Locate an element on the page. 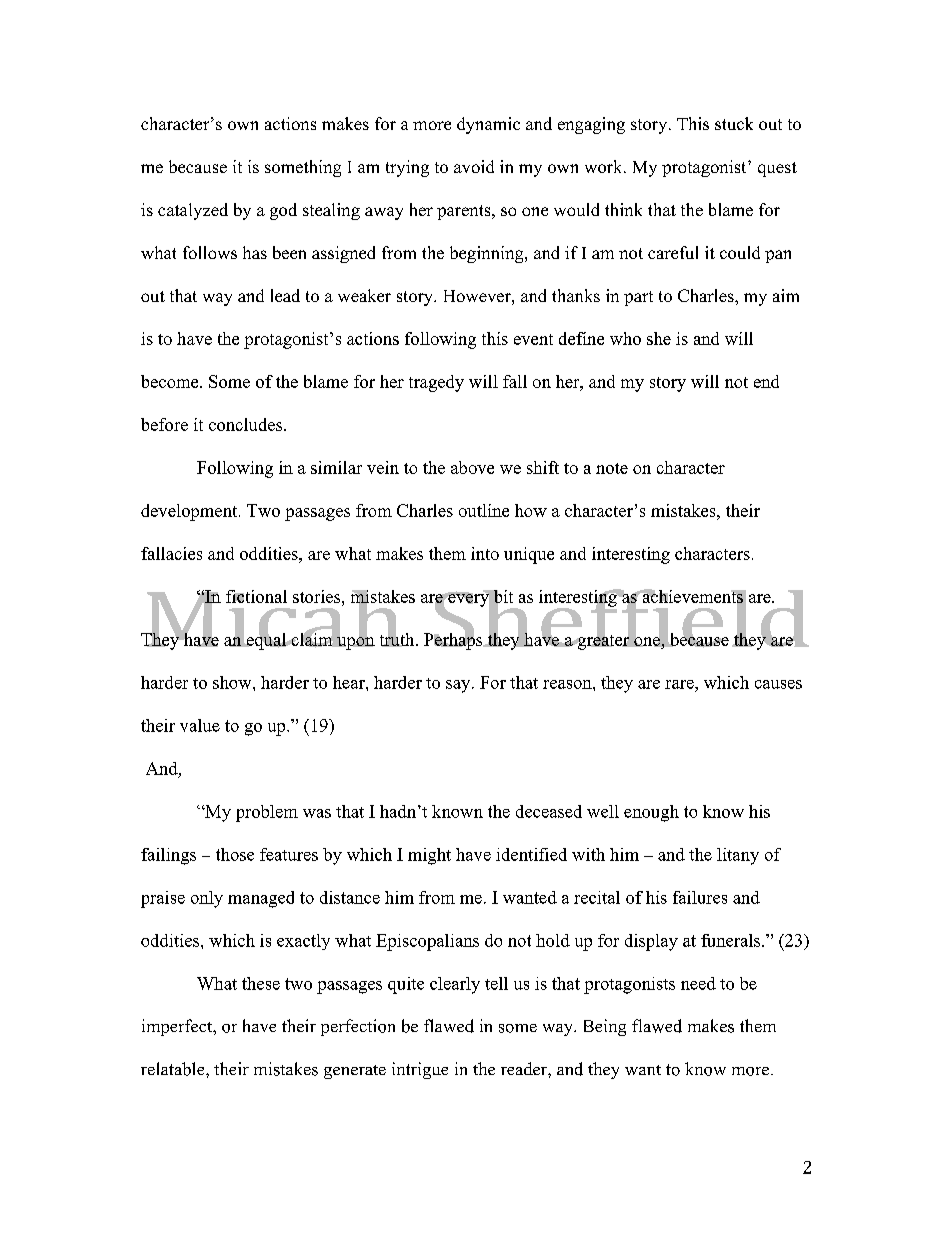 The height and width of the page is (1233, 952). Perhaps is located at coordinates (454, 640).
